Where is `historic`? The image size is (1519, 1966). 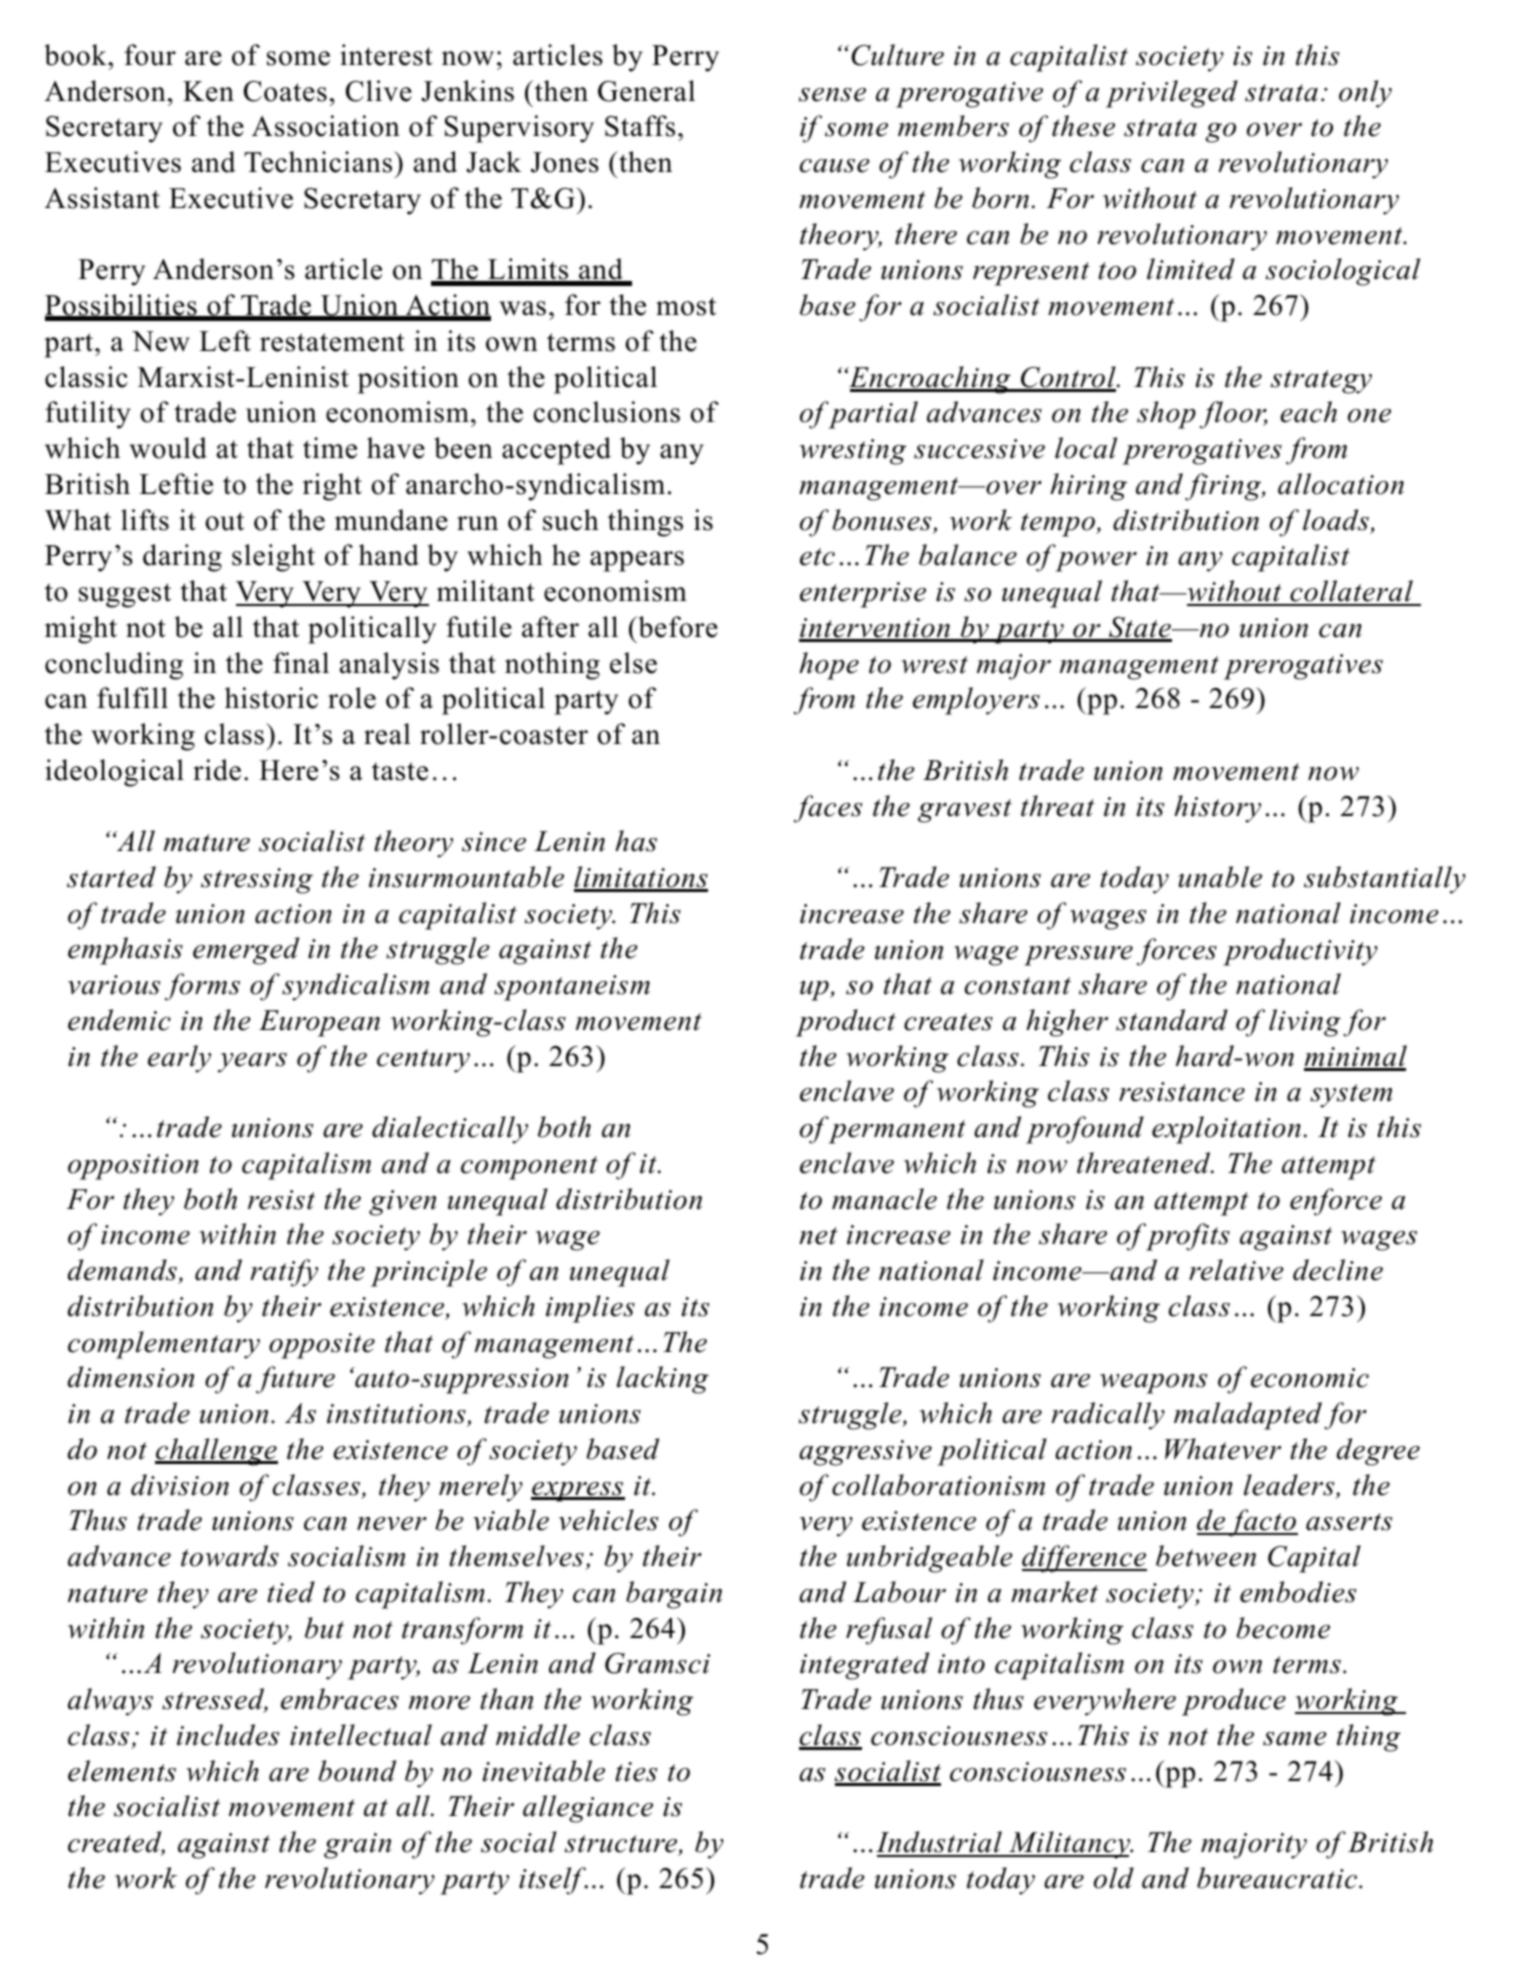 historic is located at coordinates (271, 698).
